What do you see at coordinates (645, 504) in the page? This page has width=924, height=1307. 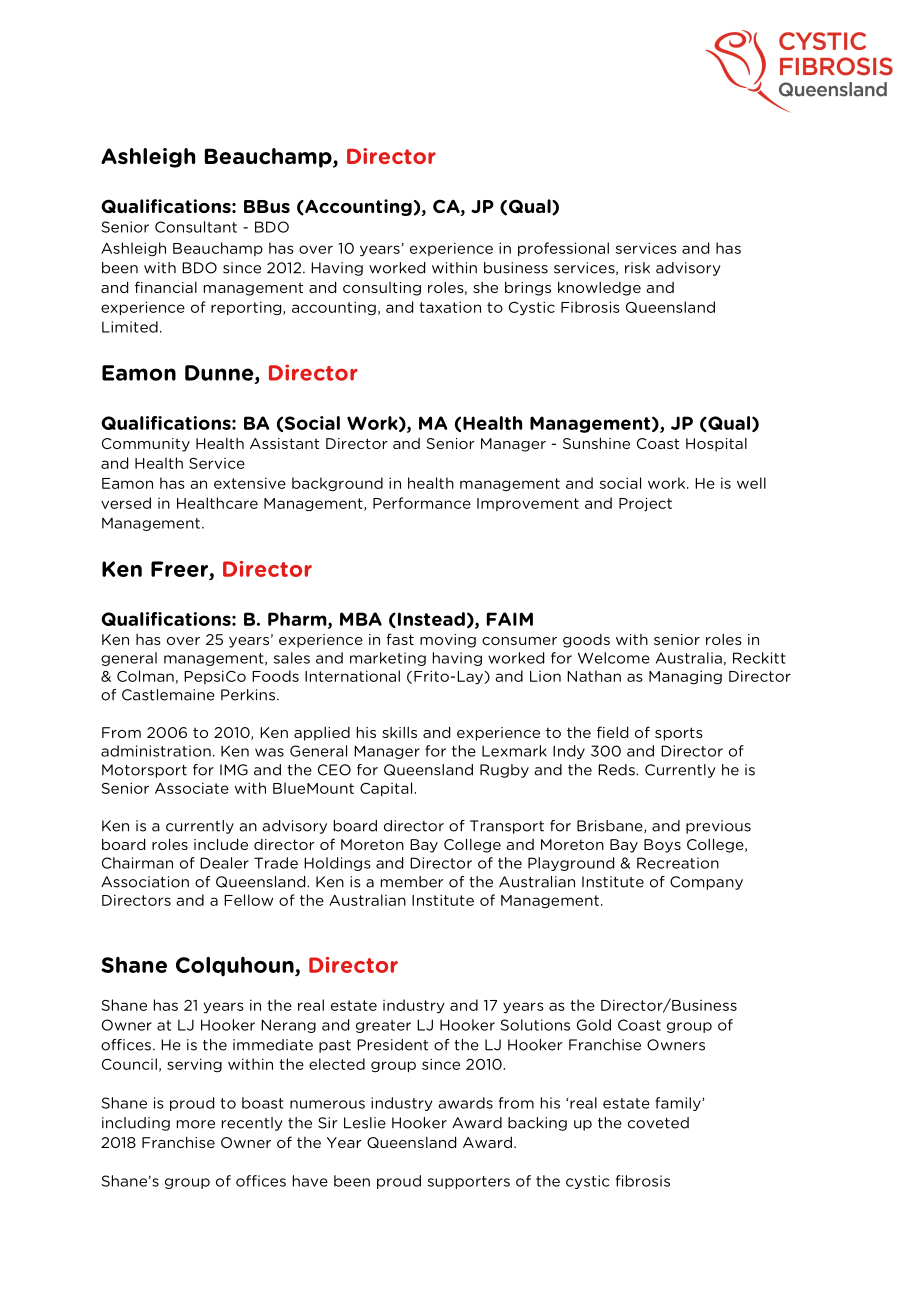 I see `Project` at bounding box center [645, 504].
